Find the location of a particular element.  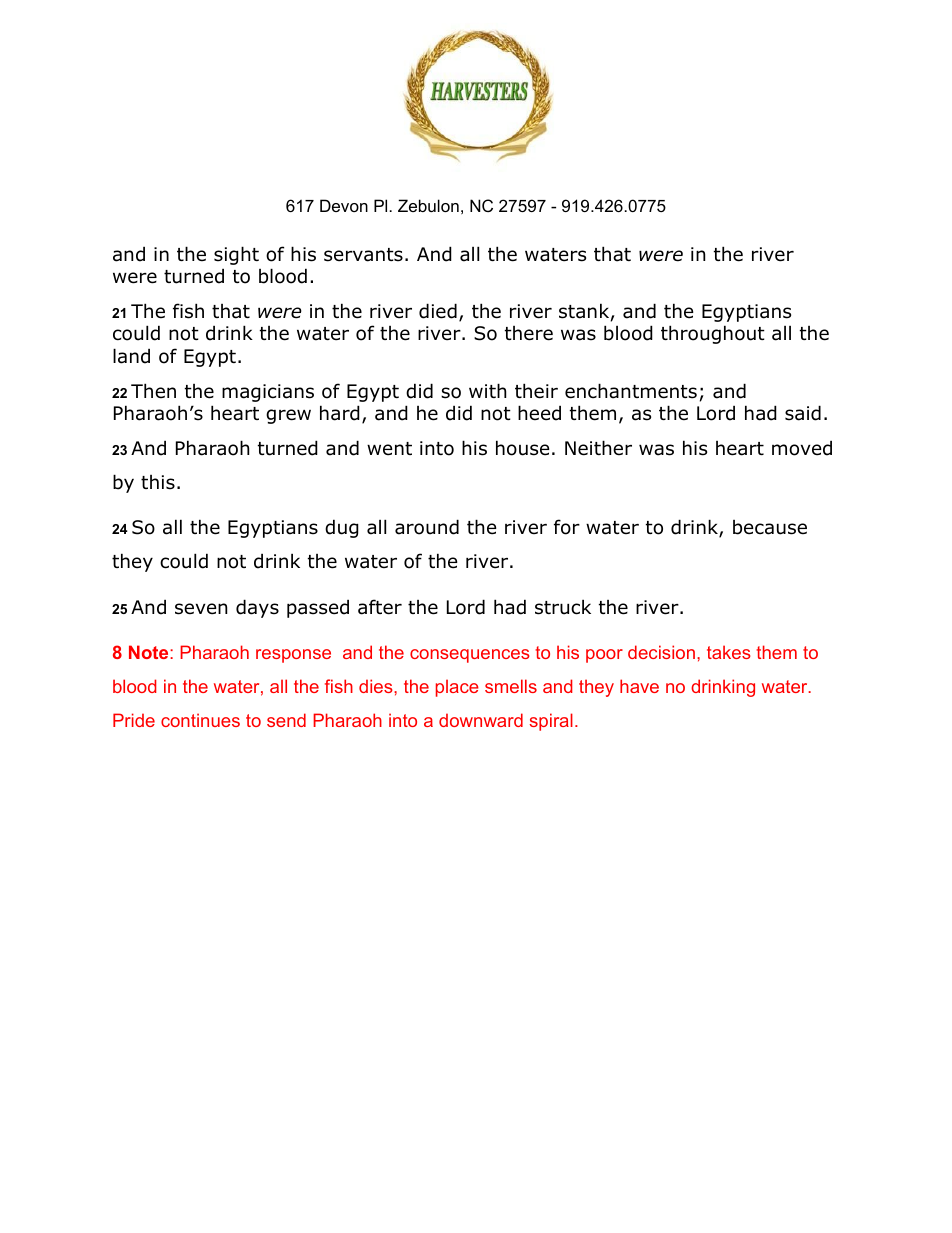

land is located at coordinates (131, 356).
